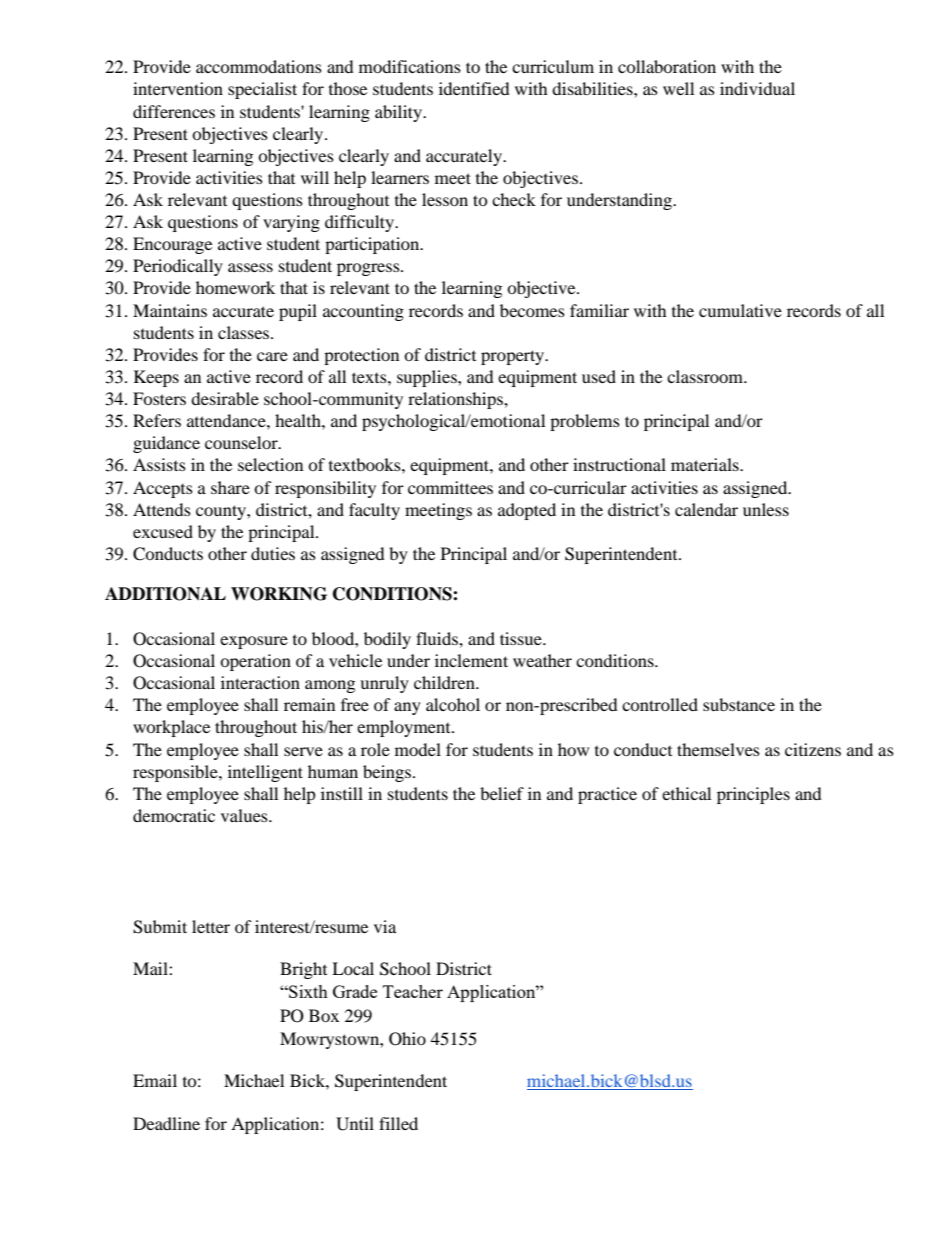  What do you see at coordinates (398, 1123) in the screenshot?
I see `filled` at bounding box center [398, 1123].
